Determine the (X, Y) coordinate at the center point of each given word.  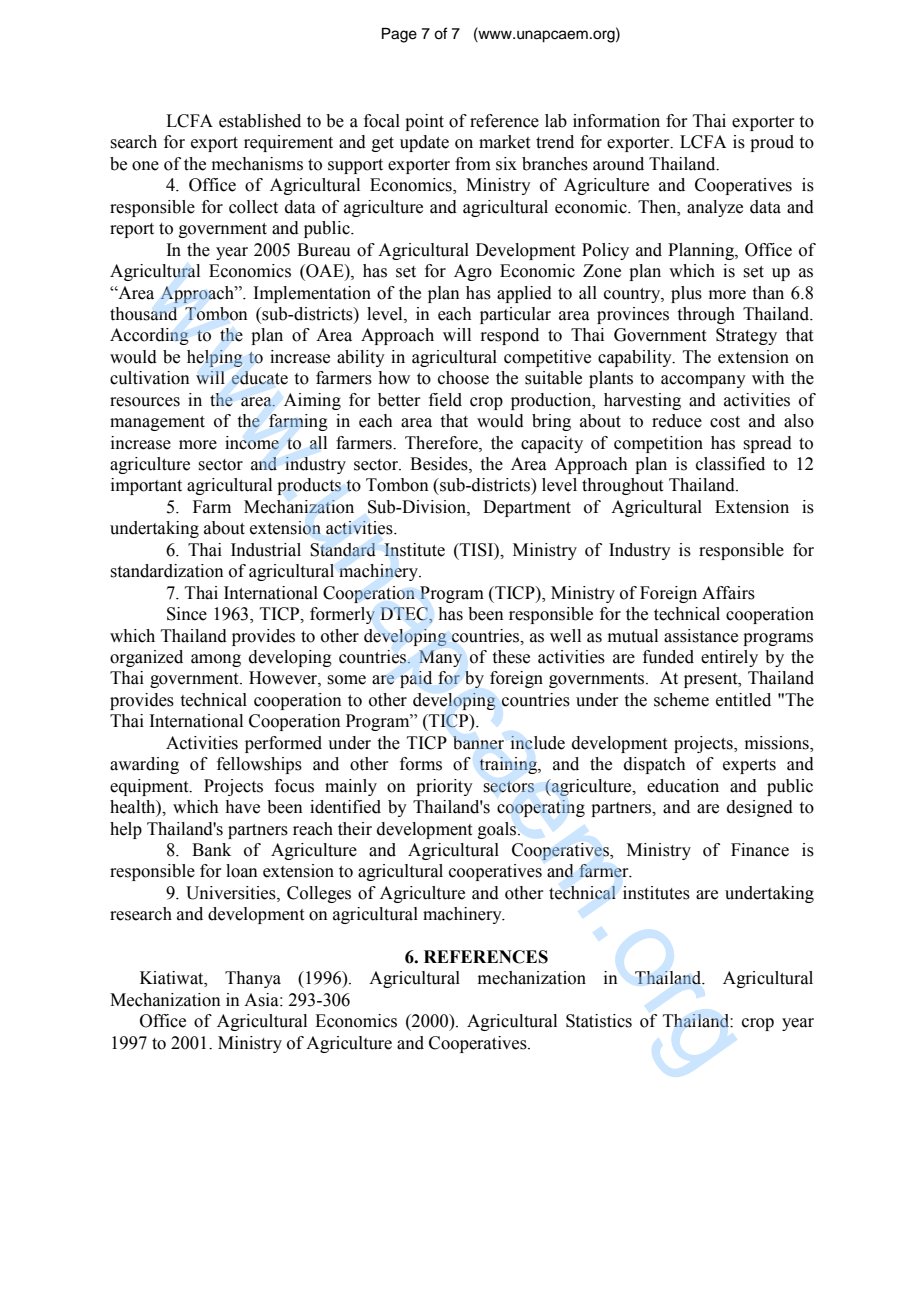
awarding (144, 765)
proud (772, 143)
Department (527, 508)
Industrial (266, 550)
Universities (232, 893)
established (260, 121)
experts (749, 766)
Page (399, 35)
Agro (473, 272)
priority (444, 787)
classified (730, 464)
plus (686, 294)
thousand (143, 314)
